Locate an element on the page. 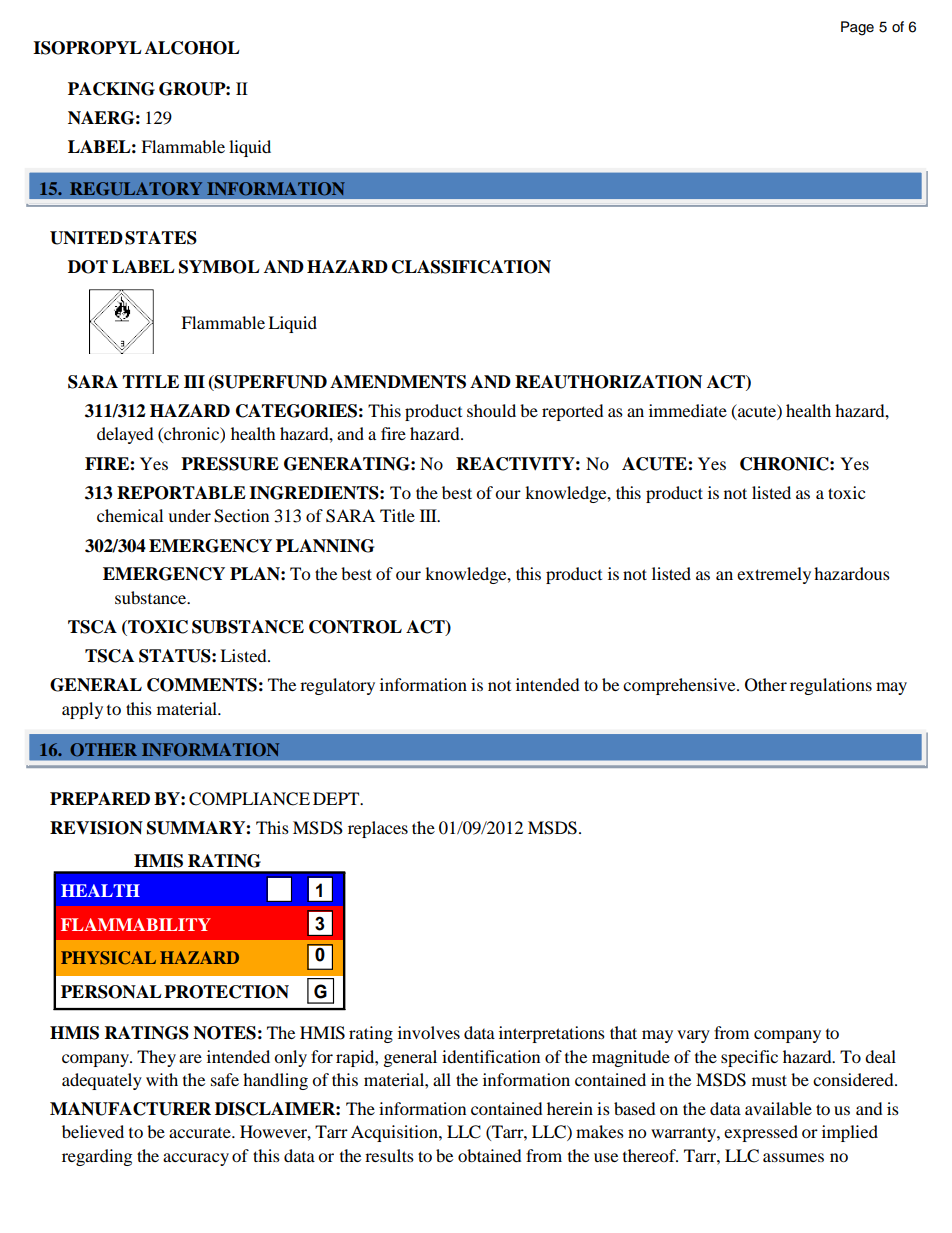  regulations is located at coordinates (831, 686).
